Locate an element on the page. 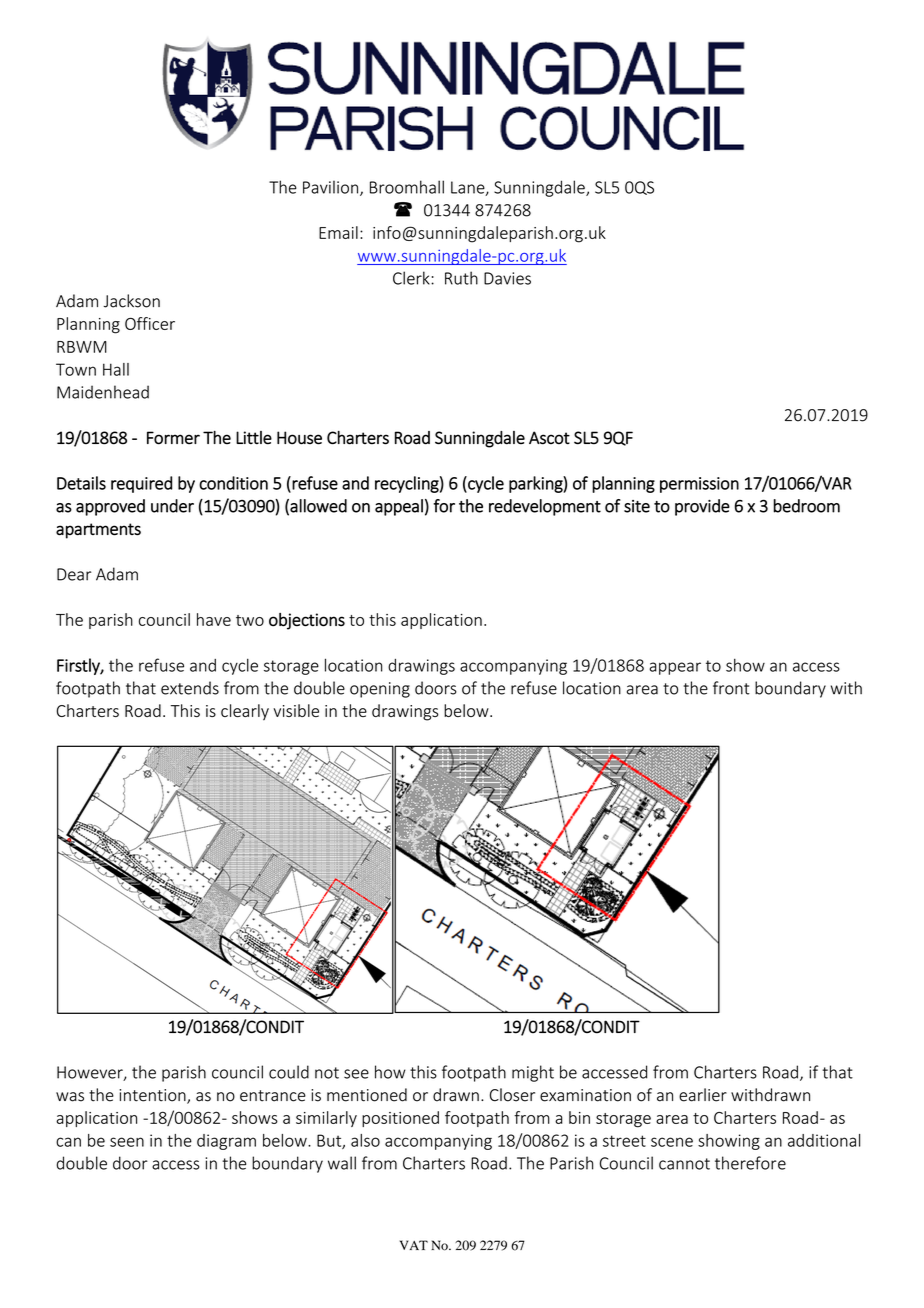 The width and height of the document is (924, 1308). Jackson is located at coordinates (132, 301).
